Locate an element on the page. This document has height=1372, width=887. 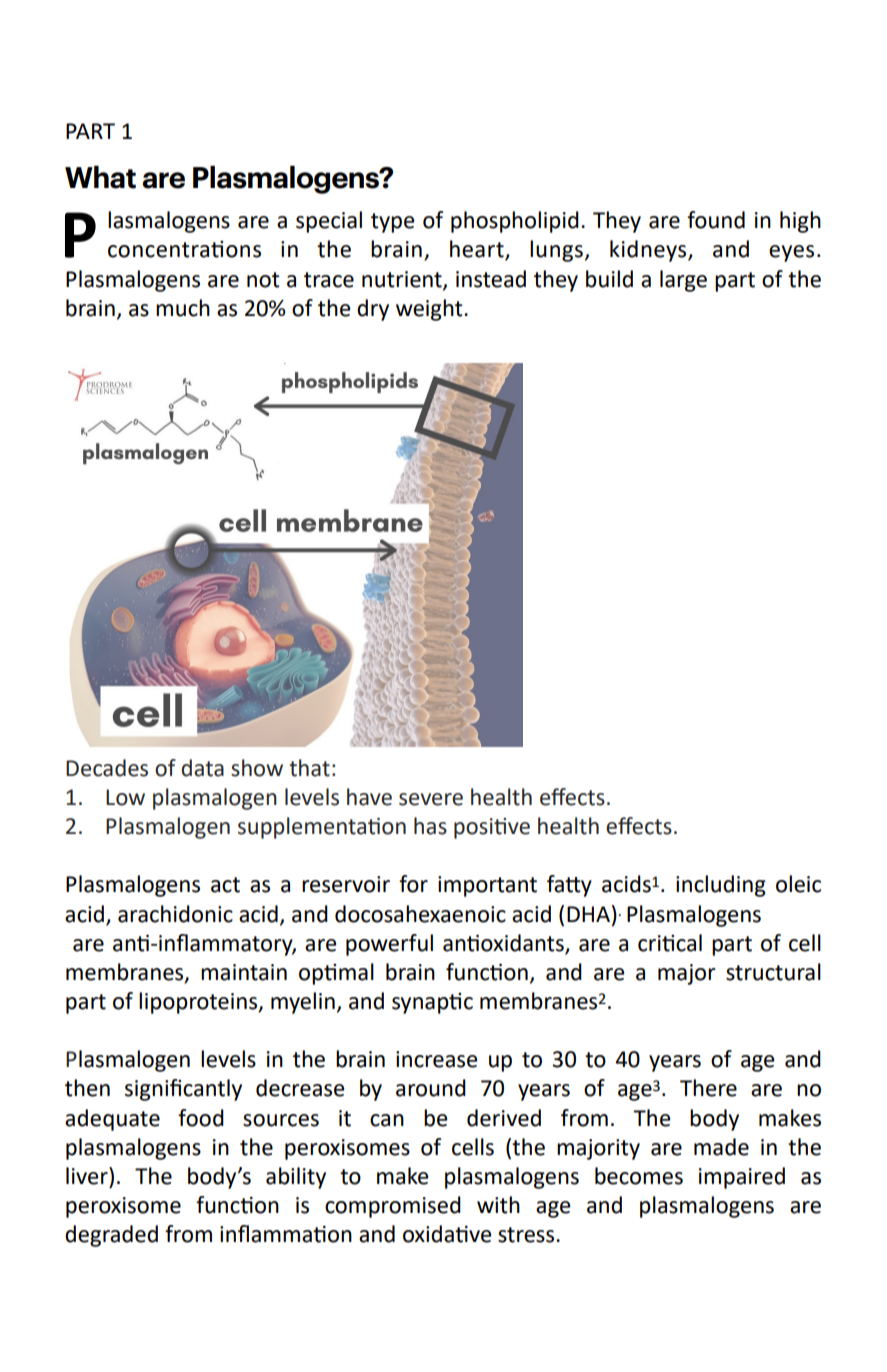
severe is located at coordinates (431, 799).
